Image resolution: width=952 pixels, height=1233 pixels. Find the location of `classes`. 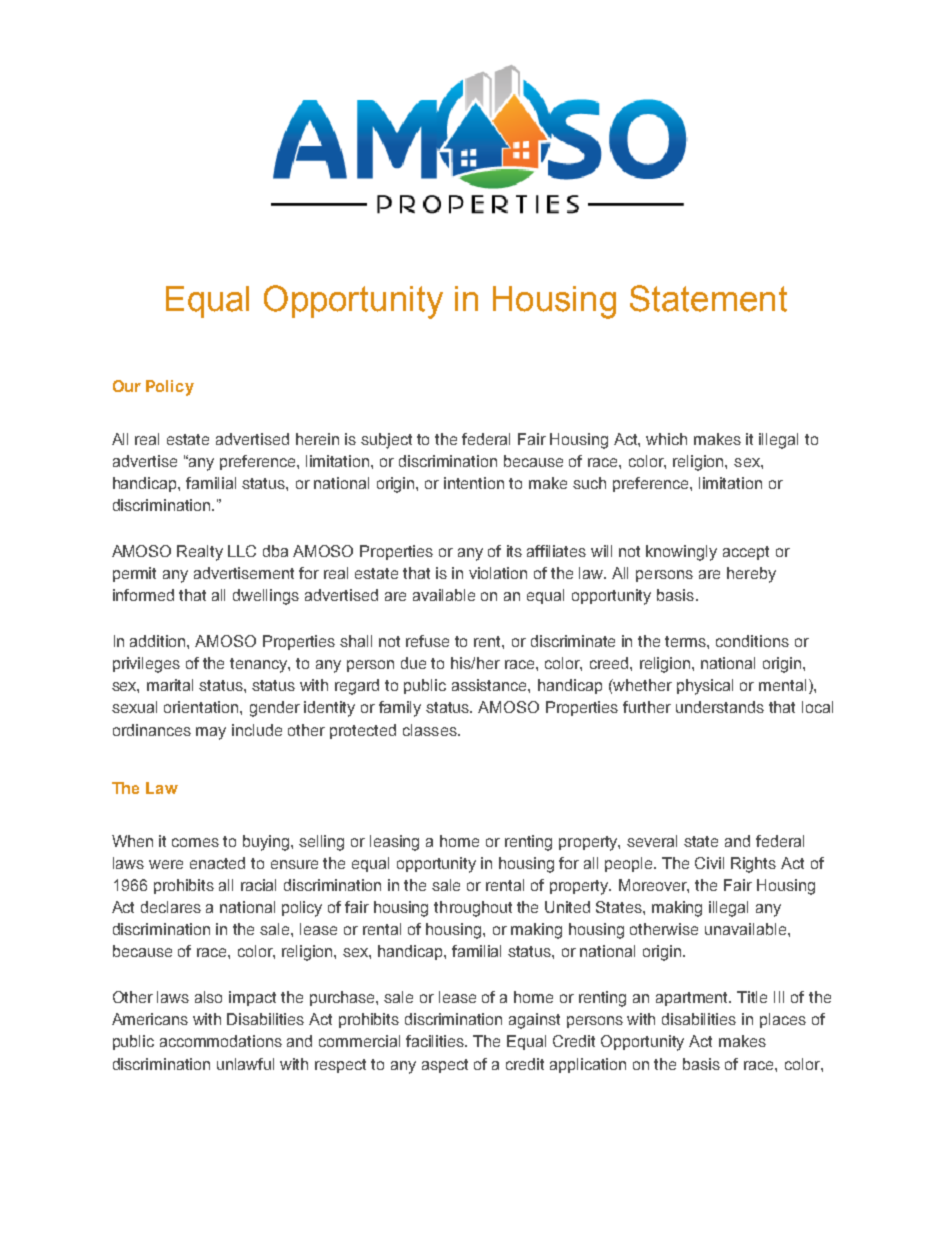

classes is located at coordinates (431, 730).
